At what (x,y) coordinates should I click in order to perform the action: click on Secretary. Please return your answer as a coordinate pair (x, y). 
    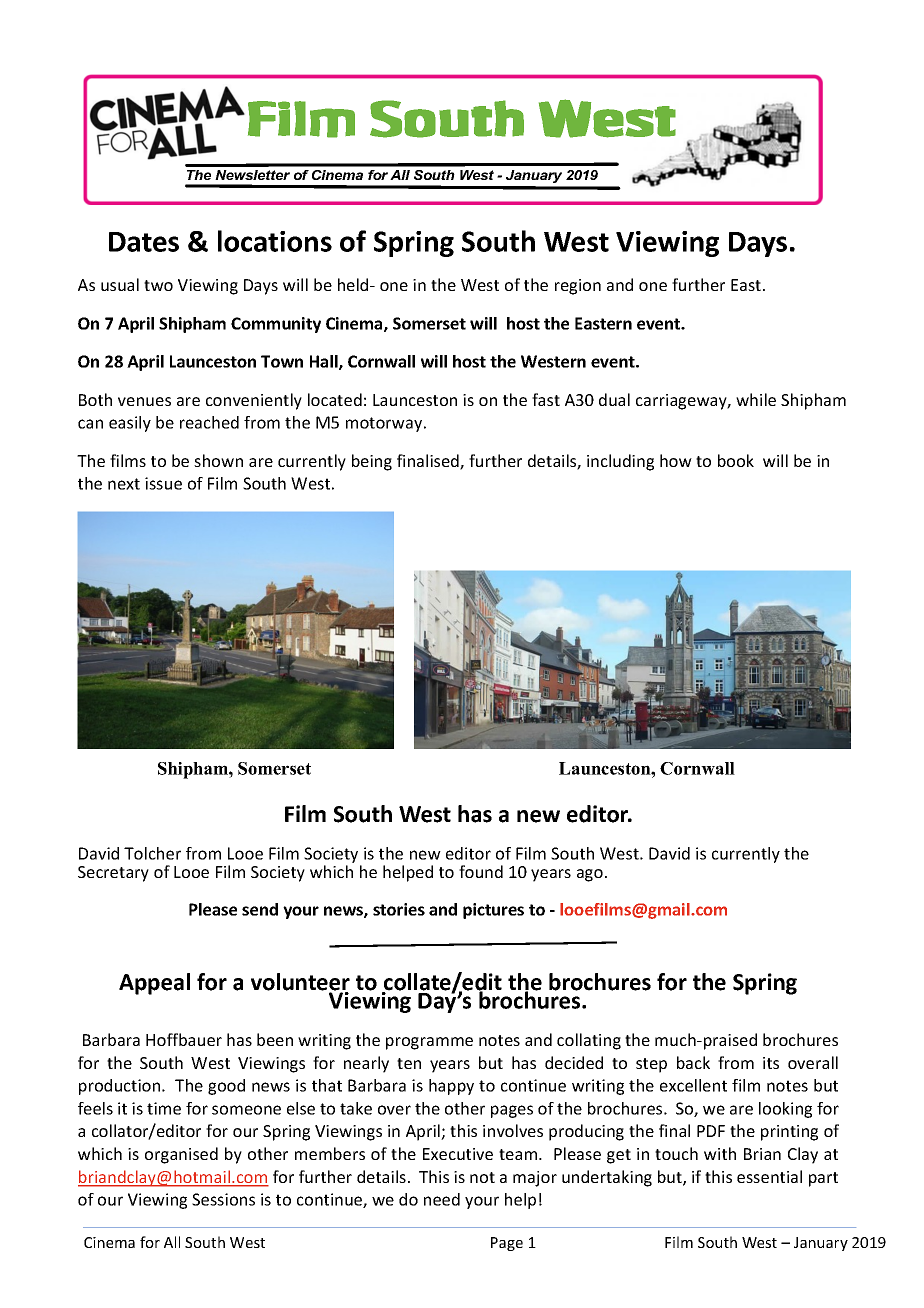
    Looking at the image, I should click on (113, 874).
